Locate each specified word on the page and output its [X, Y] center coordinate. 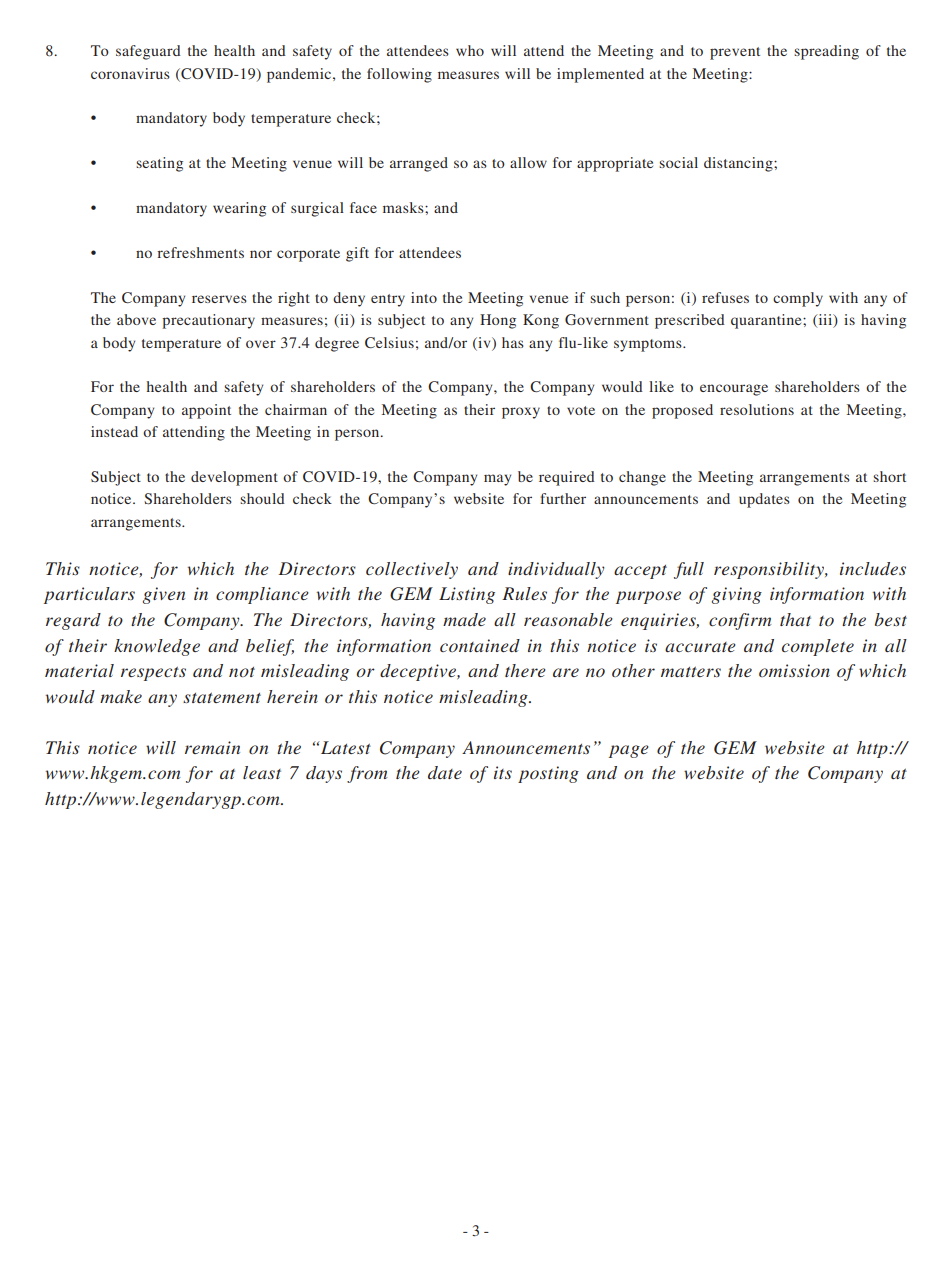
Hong [498, 321]
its [503, 772]
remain [212, 747]
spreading [826, 52]
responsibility [770, 570]
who [470, 50]
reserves [219, 299]
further [563, 498]
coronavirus [130, 73]
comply [798, 299]
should [262, 498]
